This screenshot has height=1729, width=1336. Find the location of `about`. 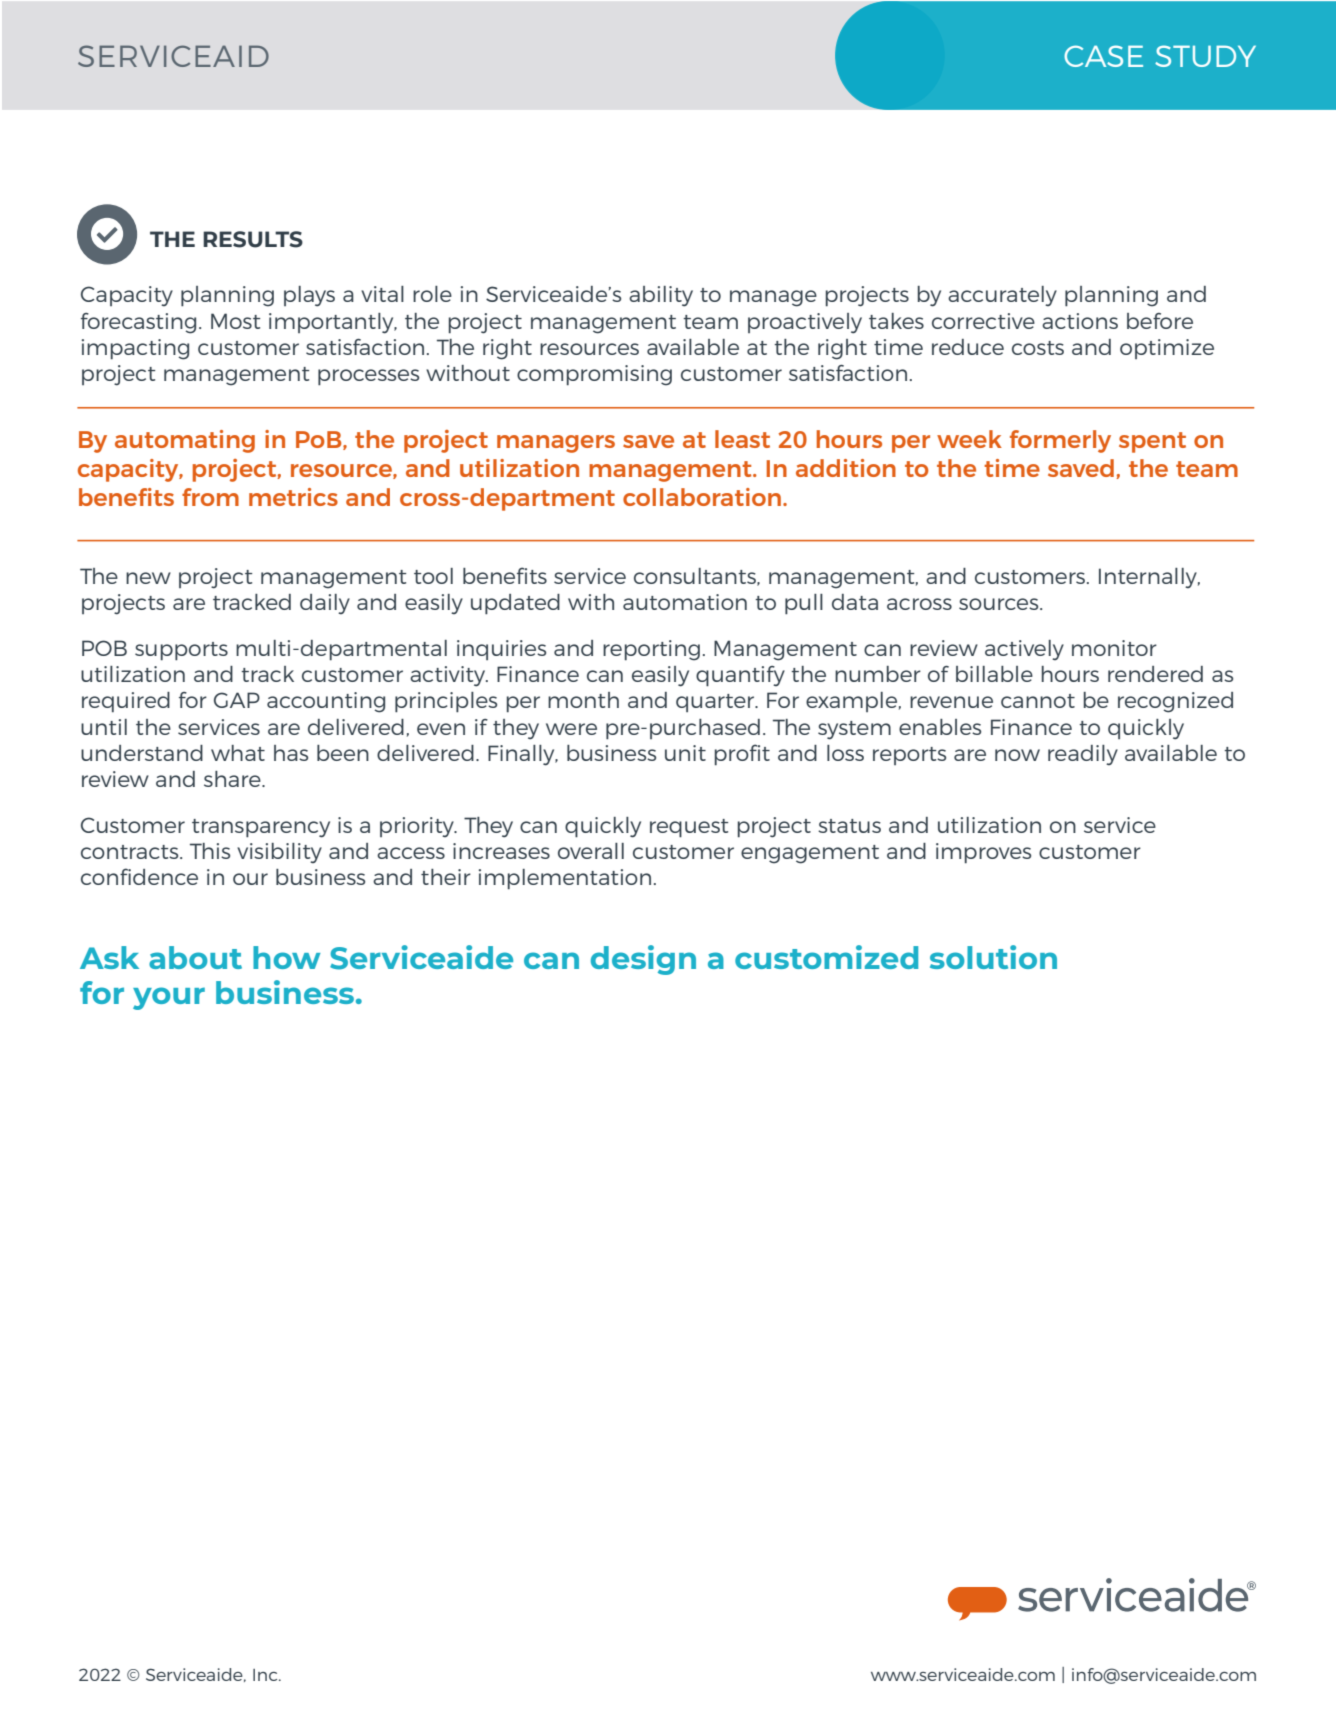

about is located at coordinates (195, 957).
